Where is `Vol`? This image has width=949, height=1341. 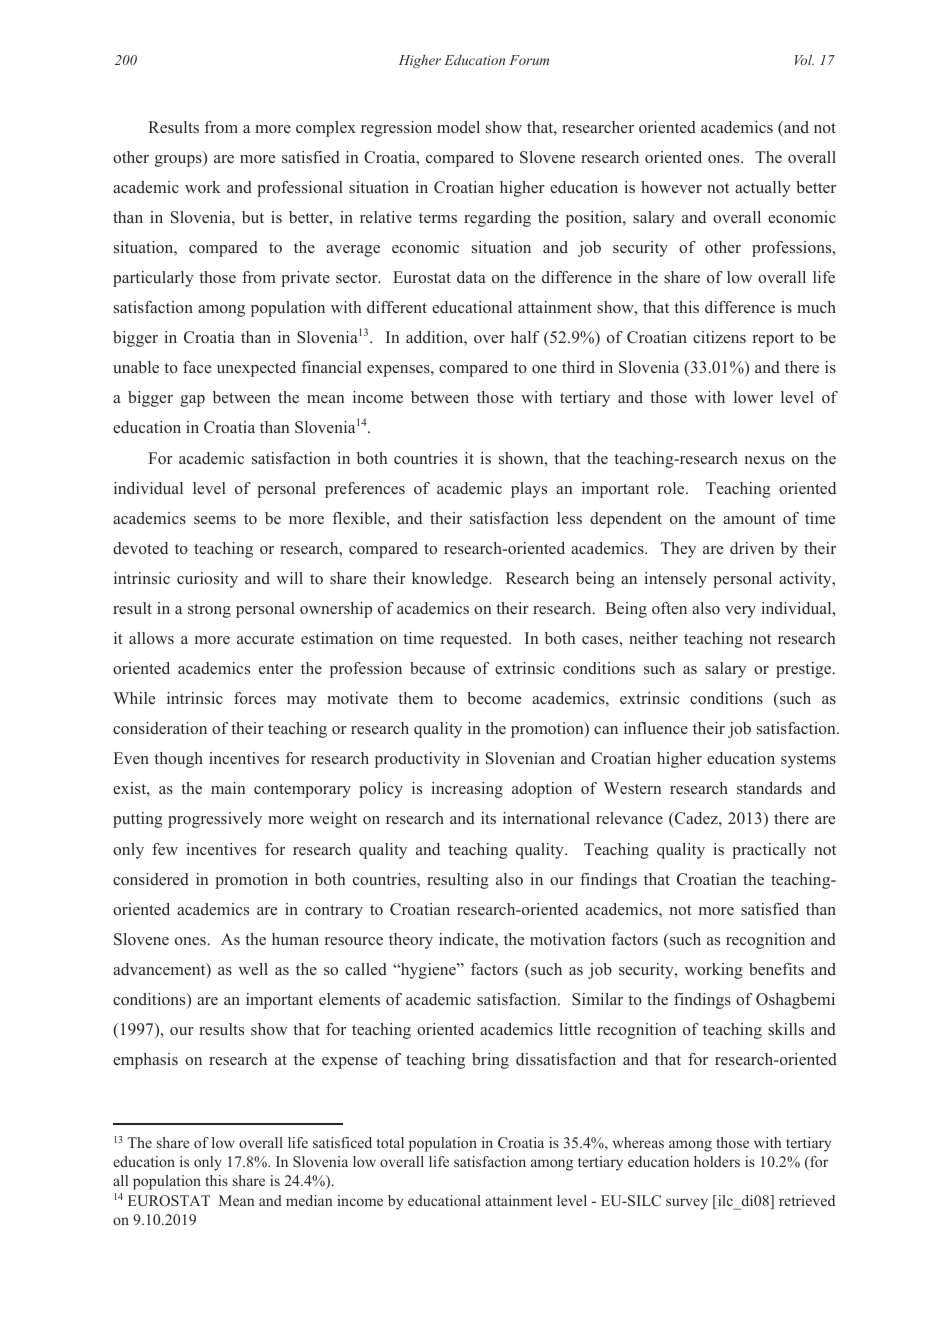 Vol is located at coordinates (804, 59).
